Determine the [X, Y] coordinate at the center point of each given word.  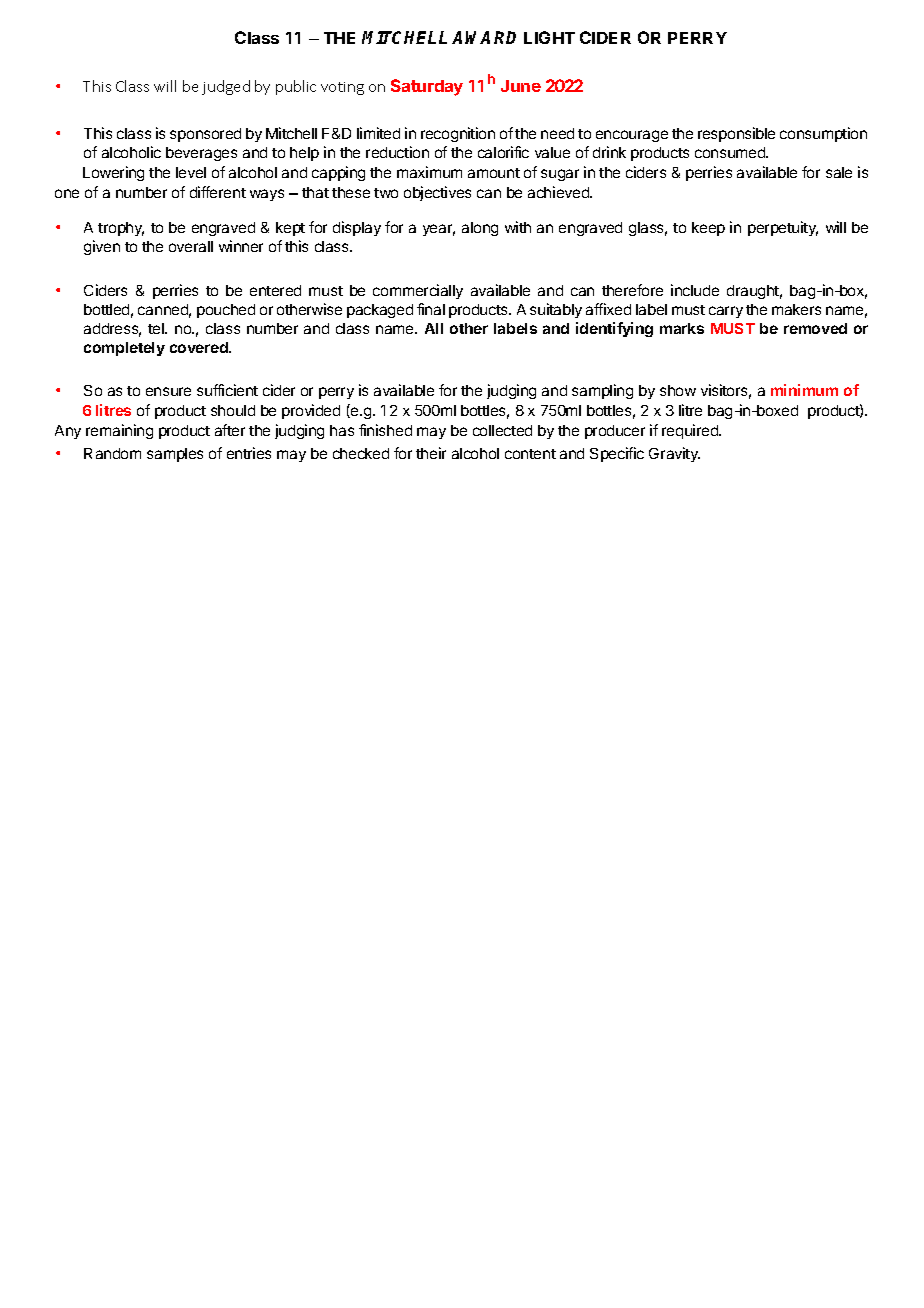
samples [175, 455]
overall [191, 246]
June [521, 86]
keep [708, 229]
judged [226, 87]
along [480, 229]
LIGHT [549, 37]
